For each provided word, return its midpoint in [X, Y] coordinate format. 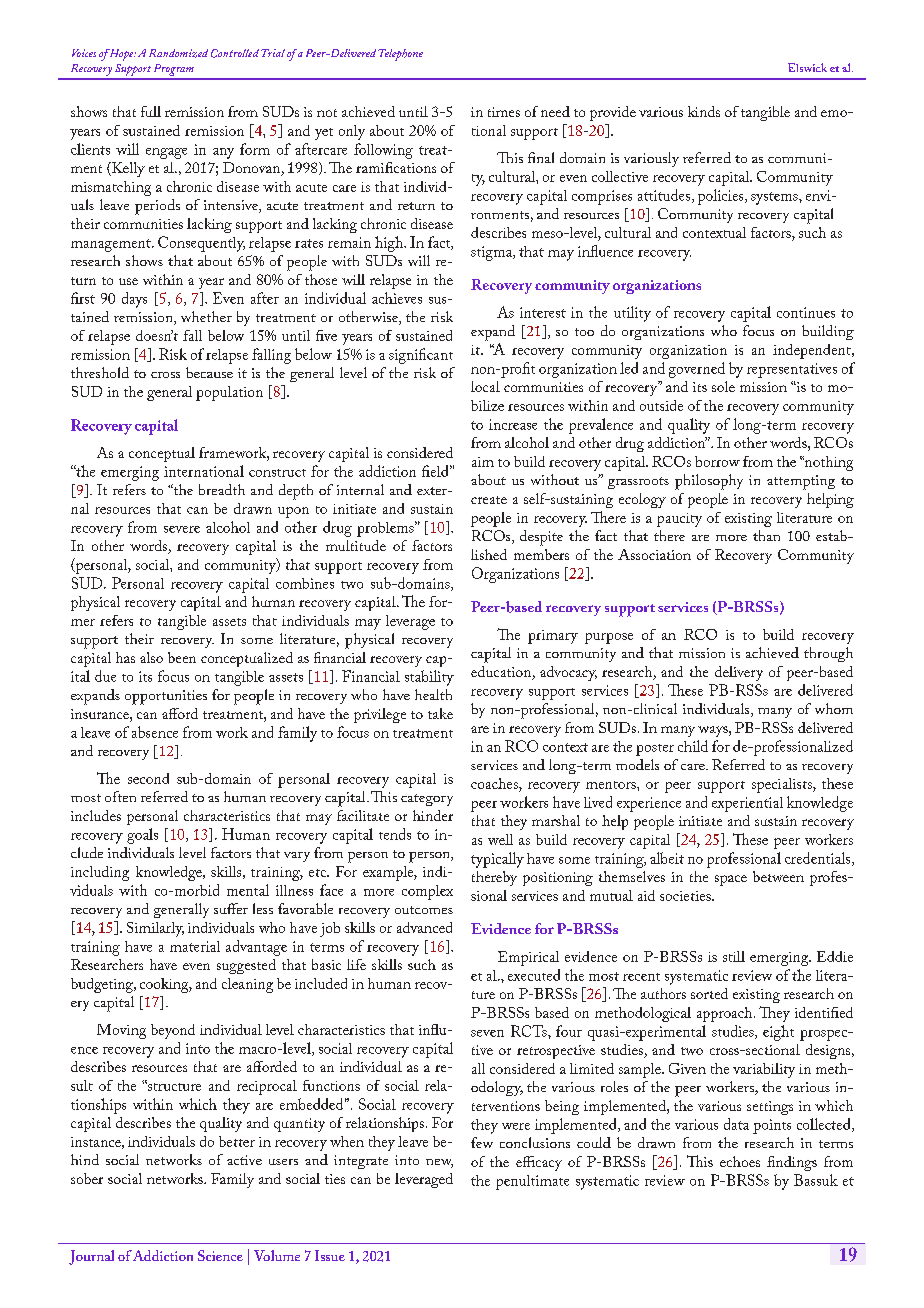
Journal [91, 1257]
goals [142, 836]
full [151, 111]
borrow [717, 461]
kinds [704, 111]
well [500, 839]
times [504, 112]
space [731, 880]
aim [483, 462]
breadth [222, 489]
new [439, 1163]
